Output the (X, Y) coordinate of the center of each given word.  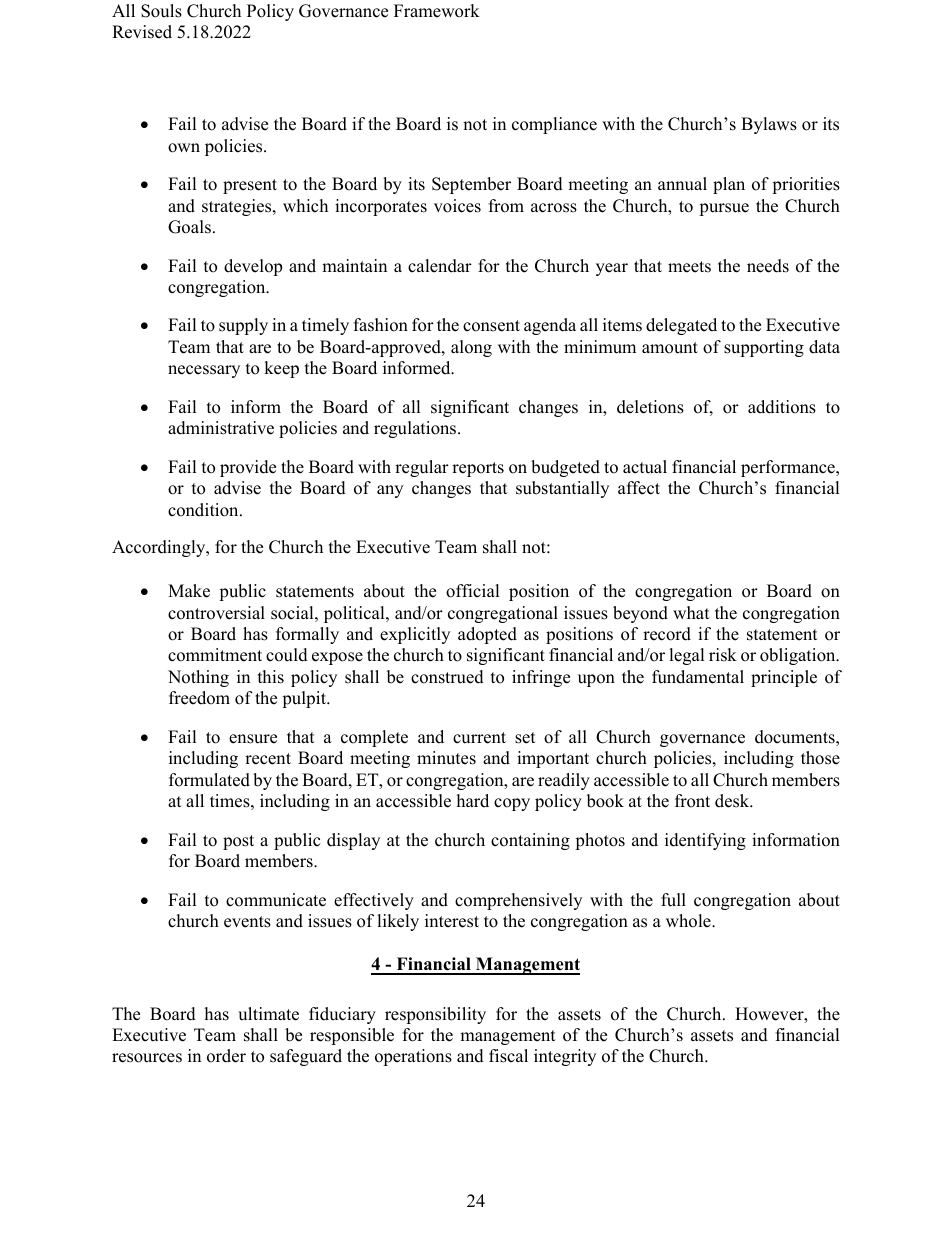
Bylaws (769, 125)
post (238, 842)
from (506, 206)
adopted (487, 635)
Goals (189, 227)
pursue (724, 209)
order (226, 1056)
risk (723, 655)
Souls (161, 11)
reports (478, 469)
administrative (221, 428)
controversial (216, 613)
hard (473, 801)
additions (782, 407)
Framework (437, 11)
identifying (705, 841)
